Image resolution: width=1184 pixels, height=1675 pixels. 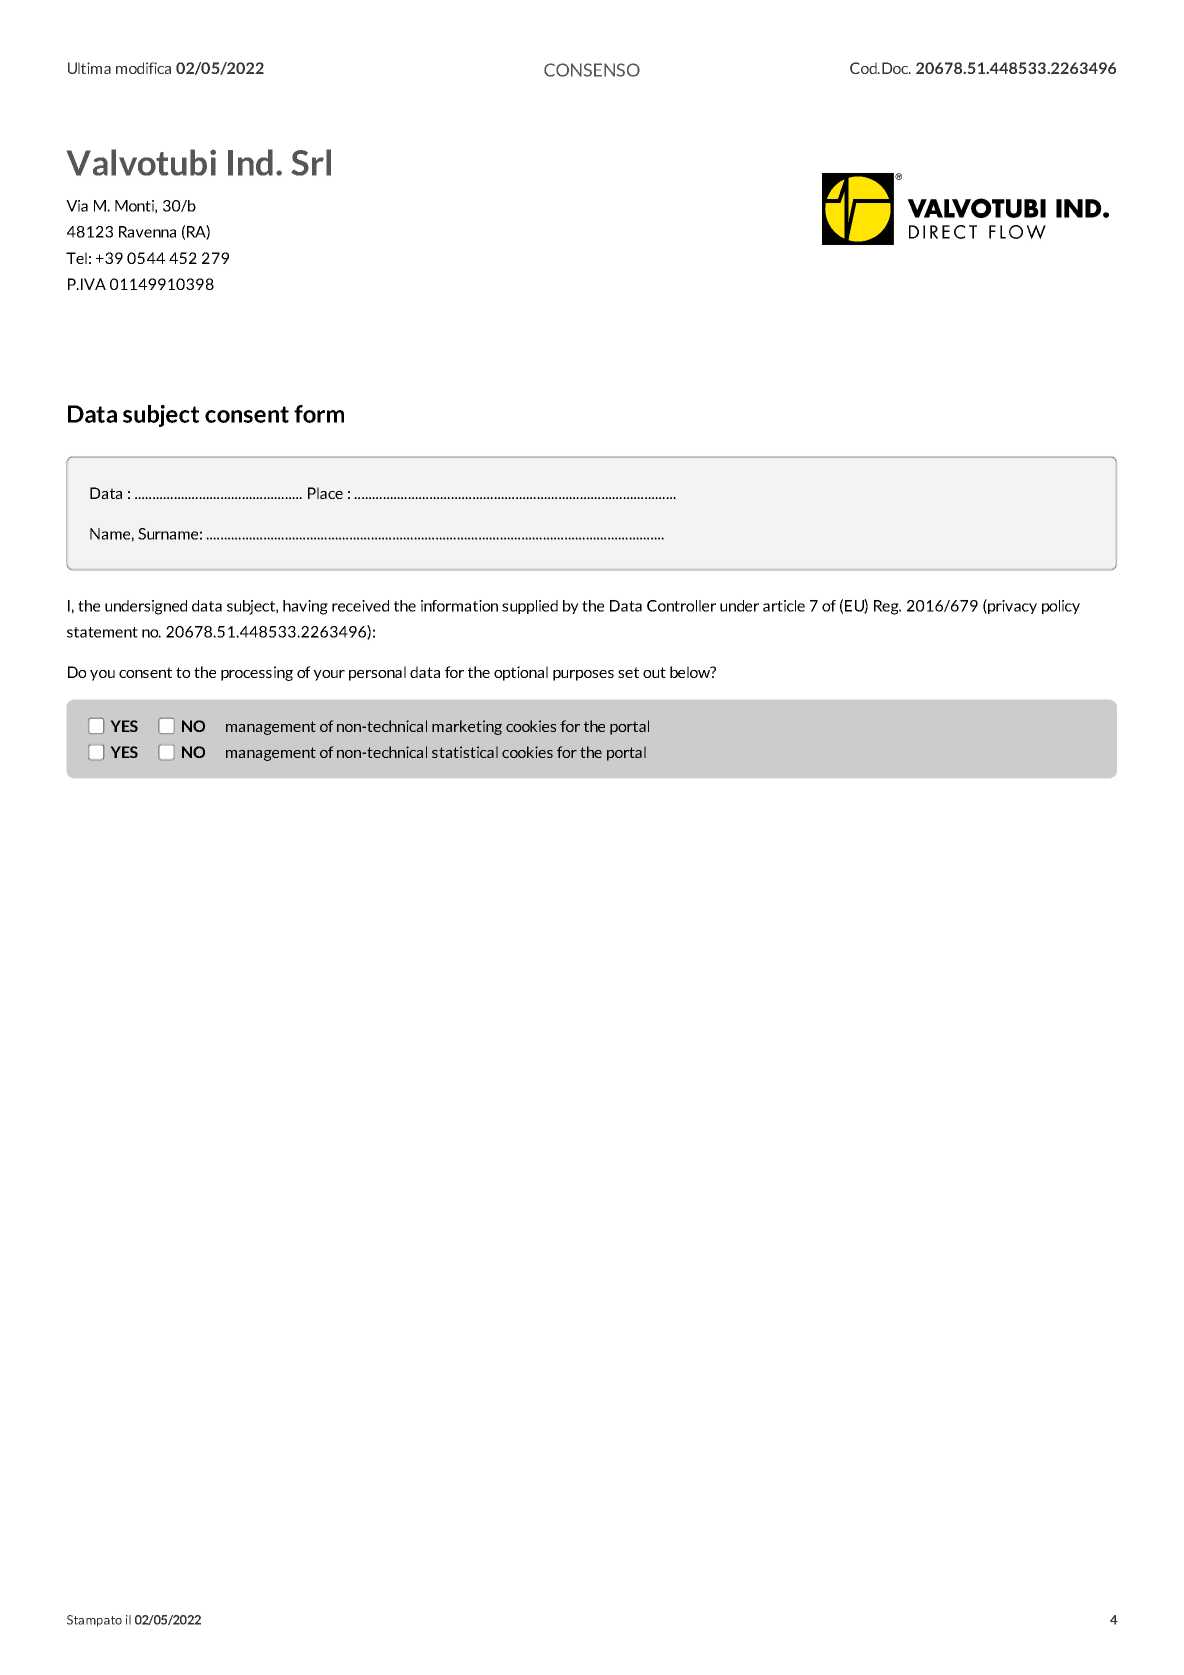 I want to click on supplied, so click(x=530, y=607).
